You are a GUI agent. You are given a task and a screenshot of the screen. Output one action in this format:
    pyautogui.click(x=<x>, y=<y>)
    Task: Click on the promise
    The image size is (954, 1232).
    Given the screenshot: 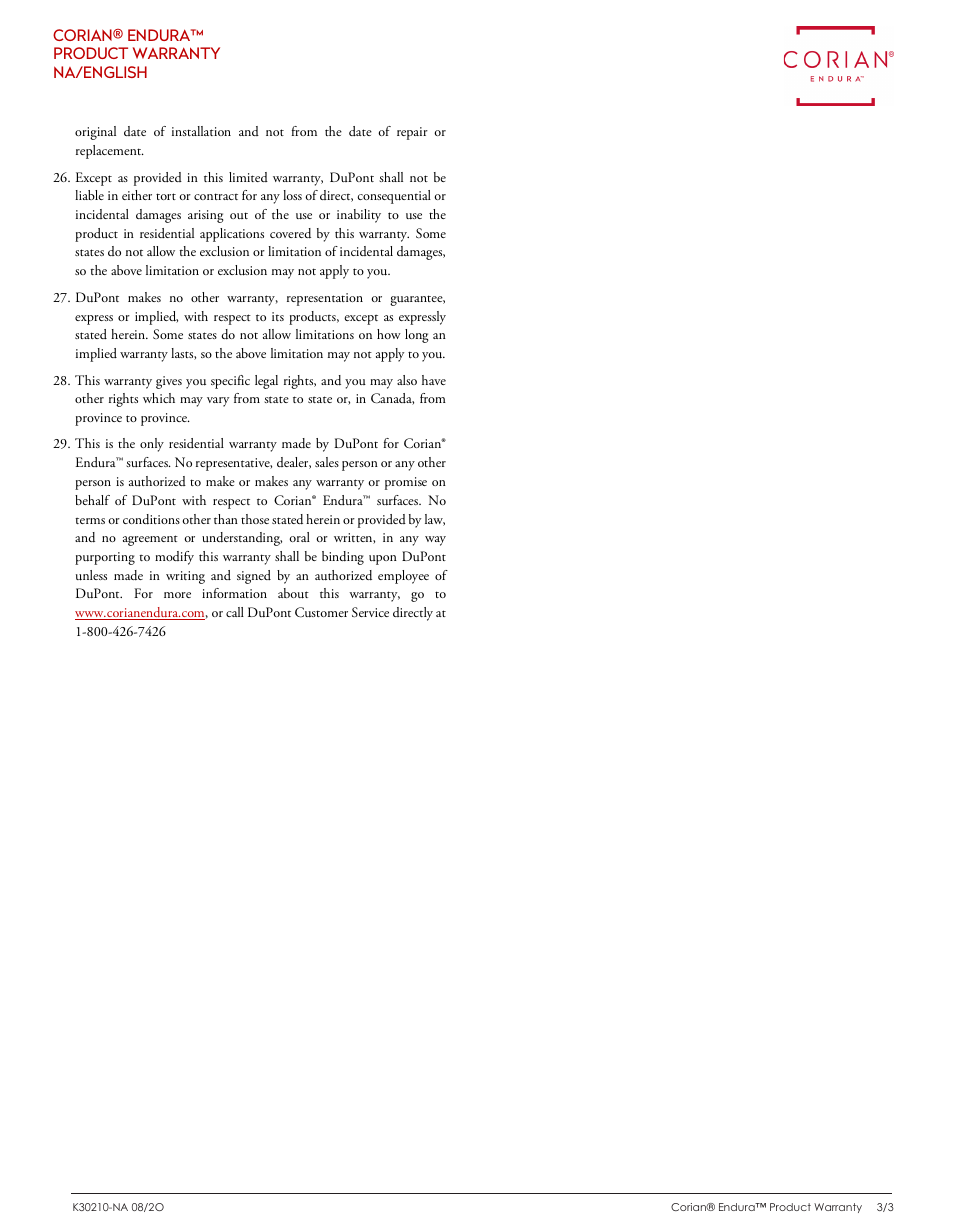 What is the action you would take?
    pyautogui.click(x=406, y=483)
